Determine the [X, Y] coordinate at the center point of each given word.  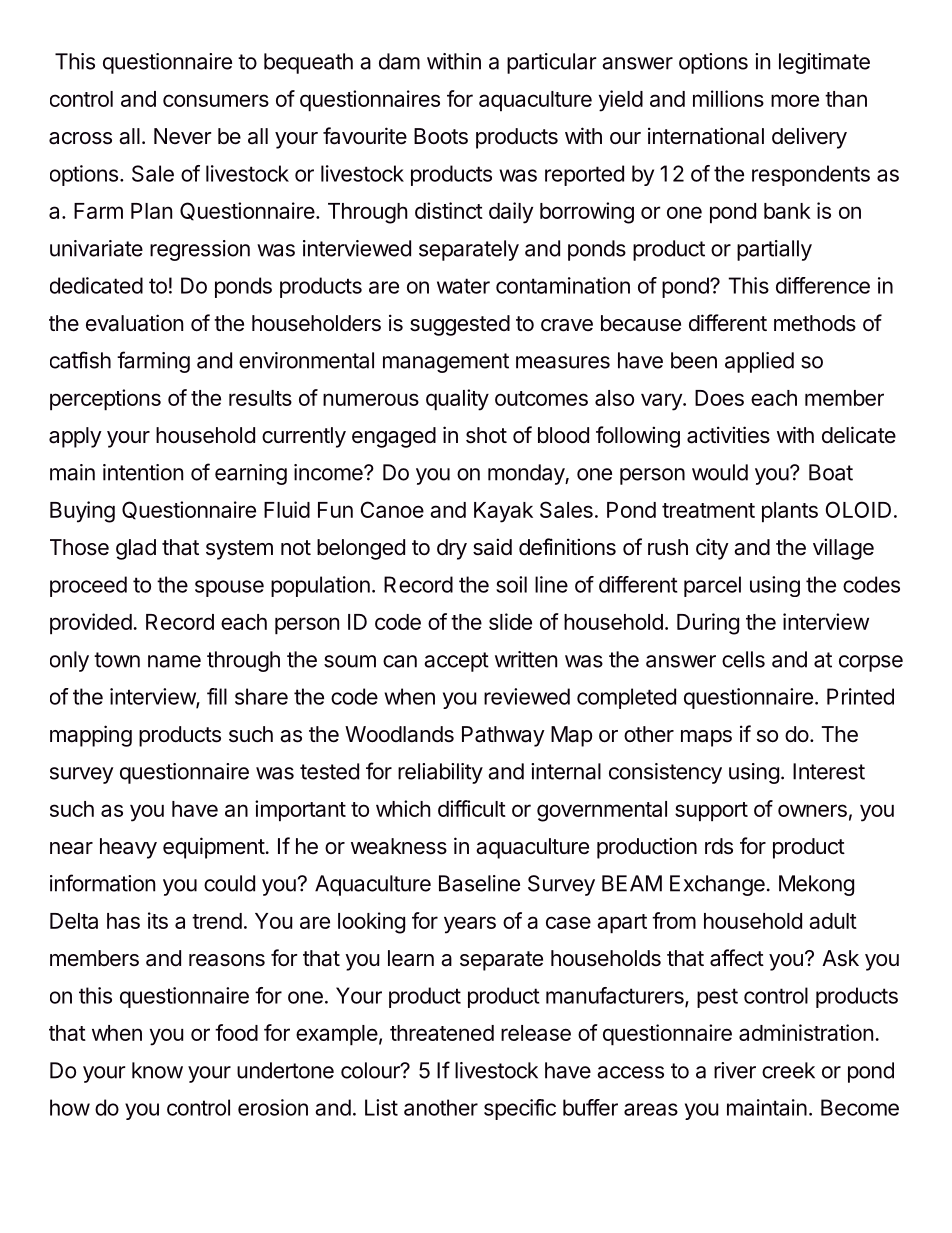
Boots [441, 136]
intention [143, 472]
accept [456, 662]
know [157, 1070]
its [158, 920]
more [795, 100]
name [174, 661]
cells [743, 659]
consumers [216, 100]
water [463, 286]
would [720, 472]
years [470, 925]
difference [823, 285]
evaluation [134, 323]
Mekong [816, 885]
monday [527, 474]
